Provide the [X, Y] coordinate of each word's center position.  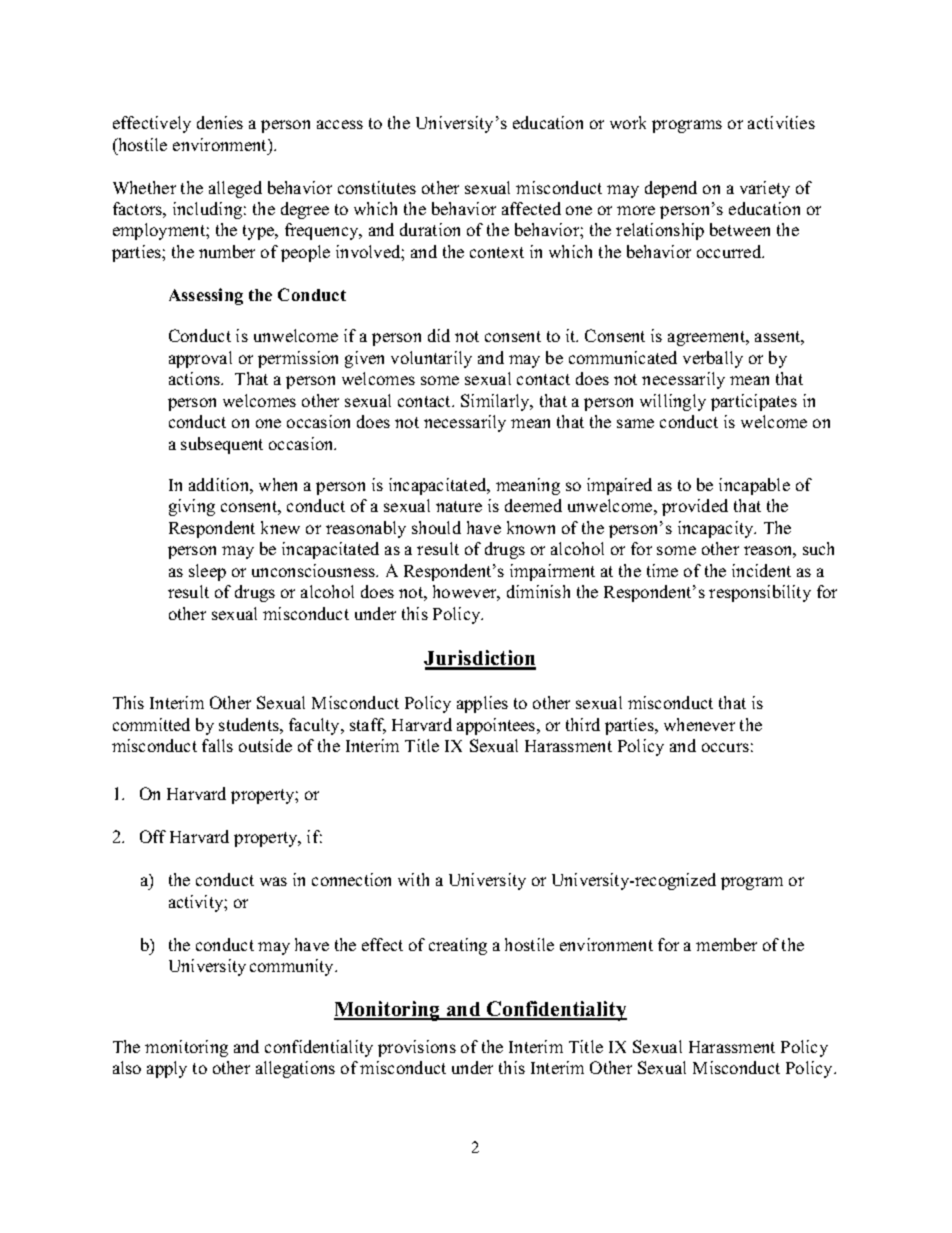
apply [167, 1069]
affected [531, 208]
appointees [497, 726]
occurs [725, 747]
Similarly [496, 402]
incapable [754, 486]
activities [781, 122]
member [726, 944]
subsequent [222, 445]
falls [217, 745]
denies [220, 122]
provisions [417, 1048]
